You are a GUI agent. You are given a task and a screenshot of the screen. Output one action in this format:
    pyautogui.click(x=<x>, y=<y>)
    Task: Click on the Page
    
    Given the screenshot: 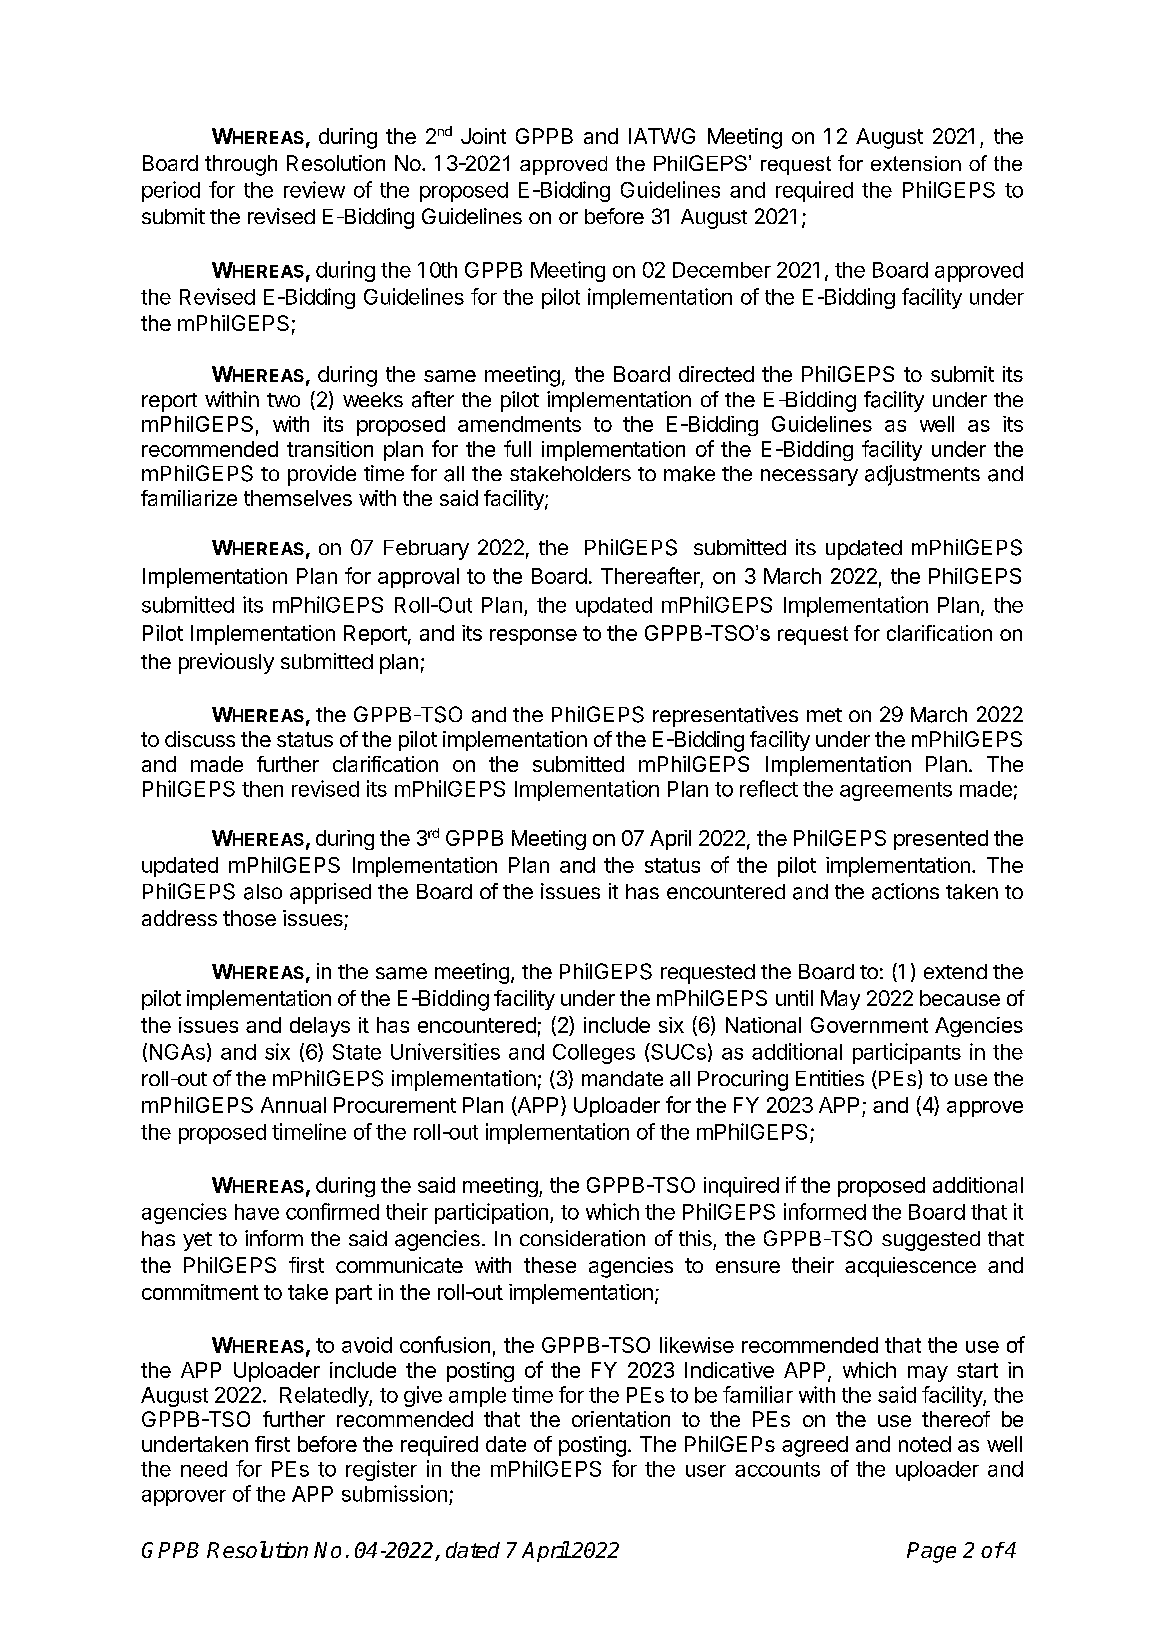 What is the action you would take?
    pyautogui.click(x=931, y=1552)
